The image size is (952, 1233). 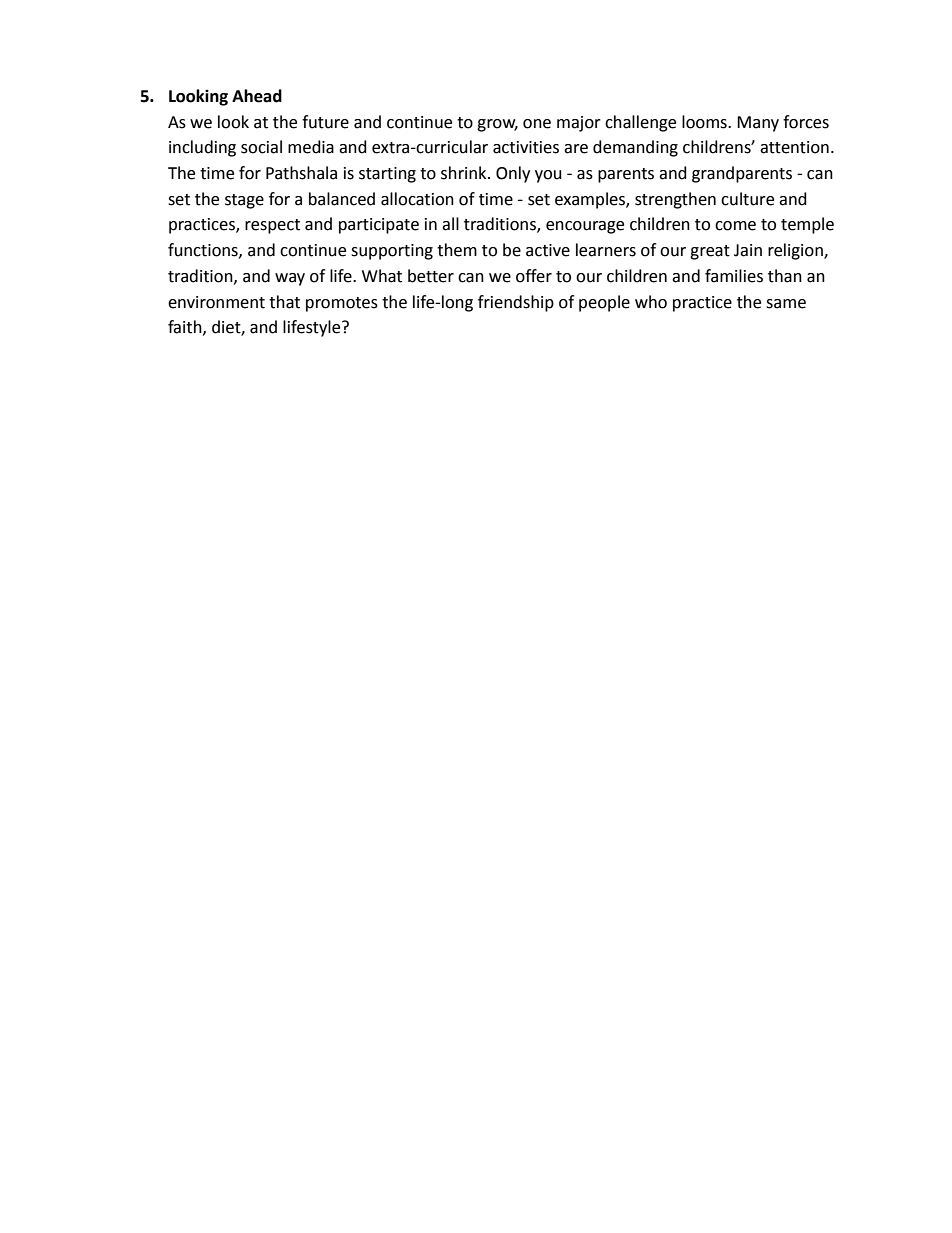 What do you see at coordinates (284, 302) in the page?
I see `that` at bounding box center [284, 302].
